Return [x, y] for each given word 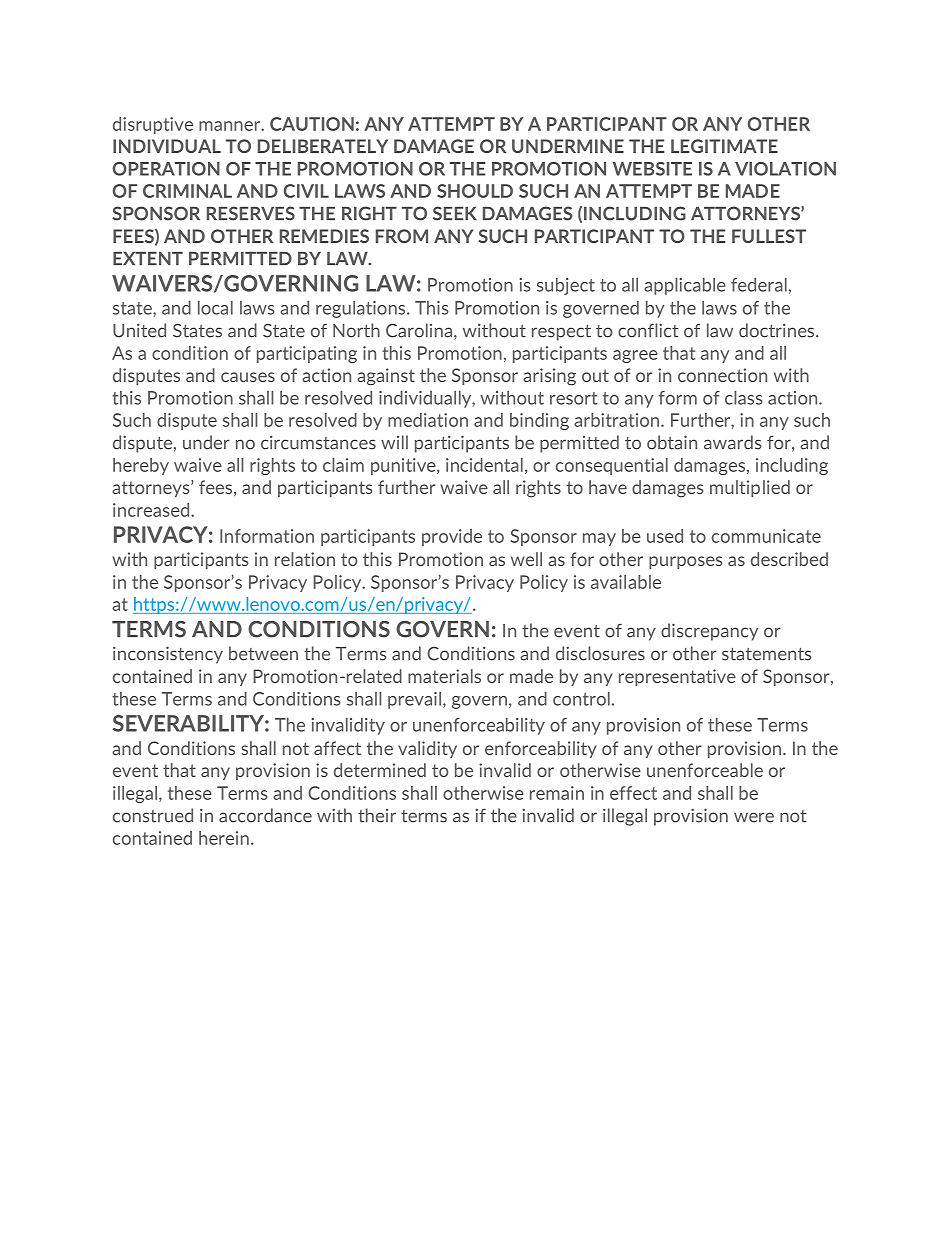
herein [224, 838]
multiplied [750, 488]
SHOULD [475, 191]
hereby [141, 466]
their [377, 815]
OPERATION [166, 169]
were [754, 817]
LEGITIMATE [724, 146]
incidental [484, 465]
